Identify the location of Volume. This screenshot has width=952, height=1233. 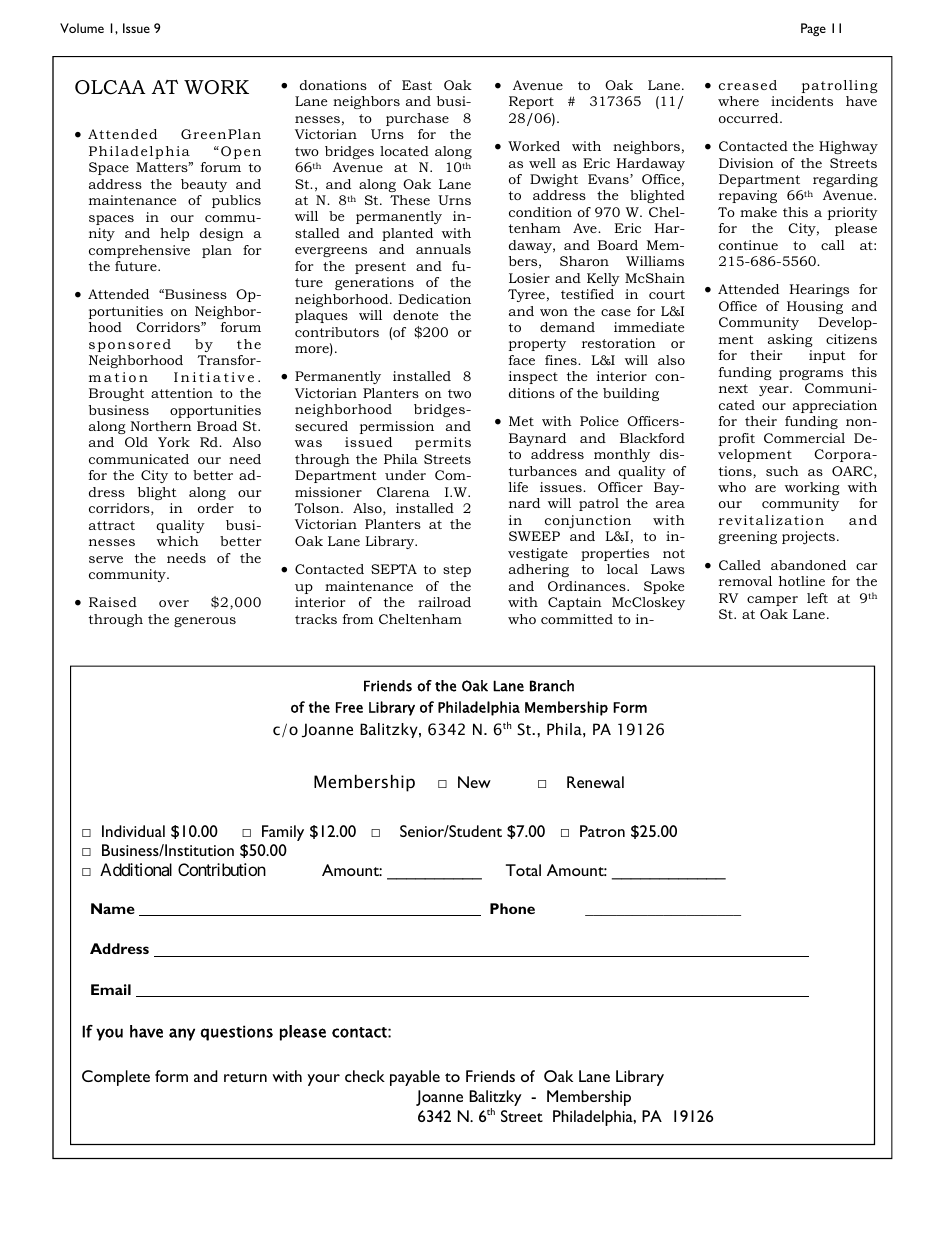
(82, 28).
